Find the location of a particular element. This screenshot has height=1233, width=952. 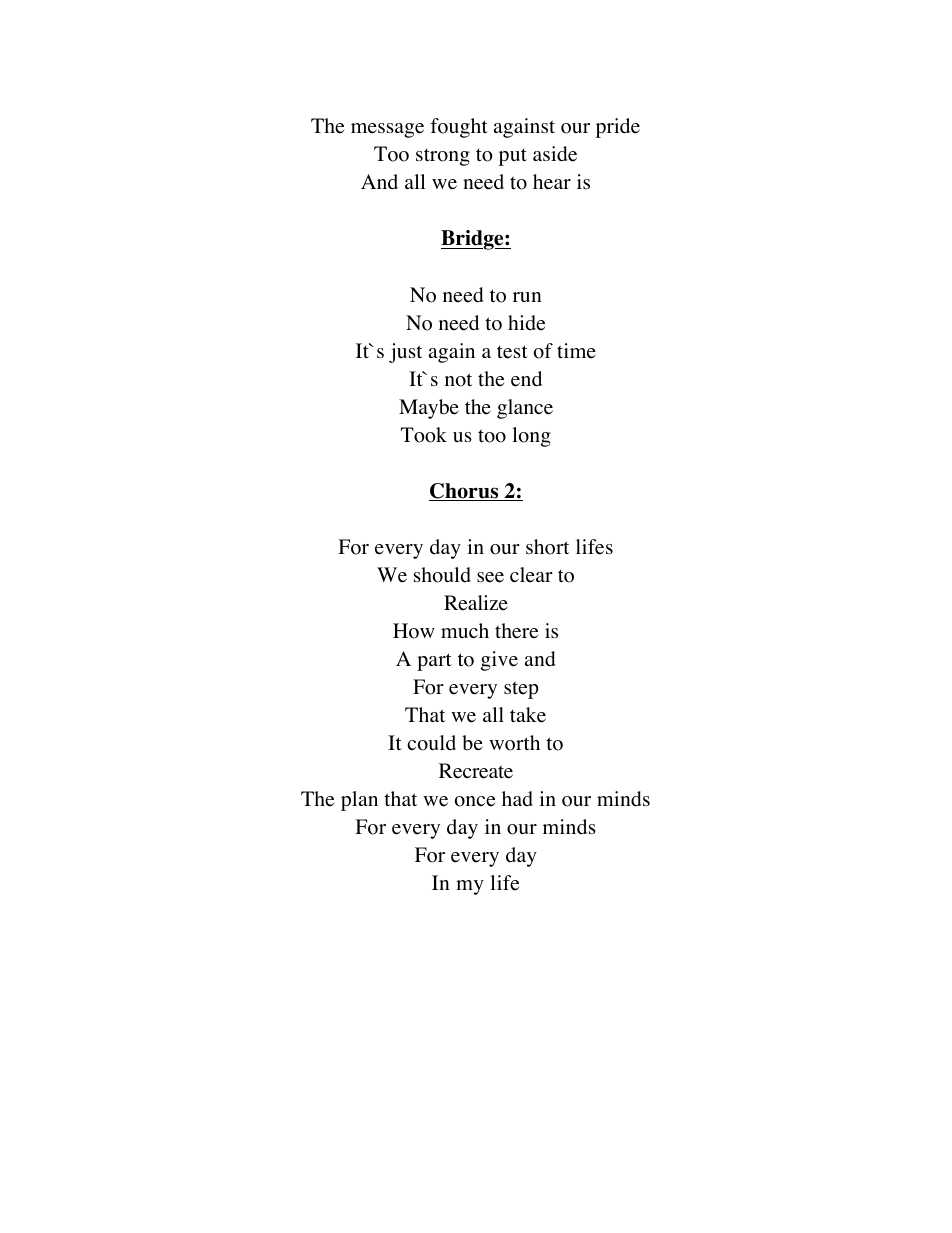

plan is located at coordinates (359, 801).
